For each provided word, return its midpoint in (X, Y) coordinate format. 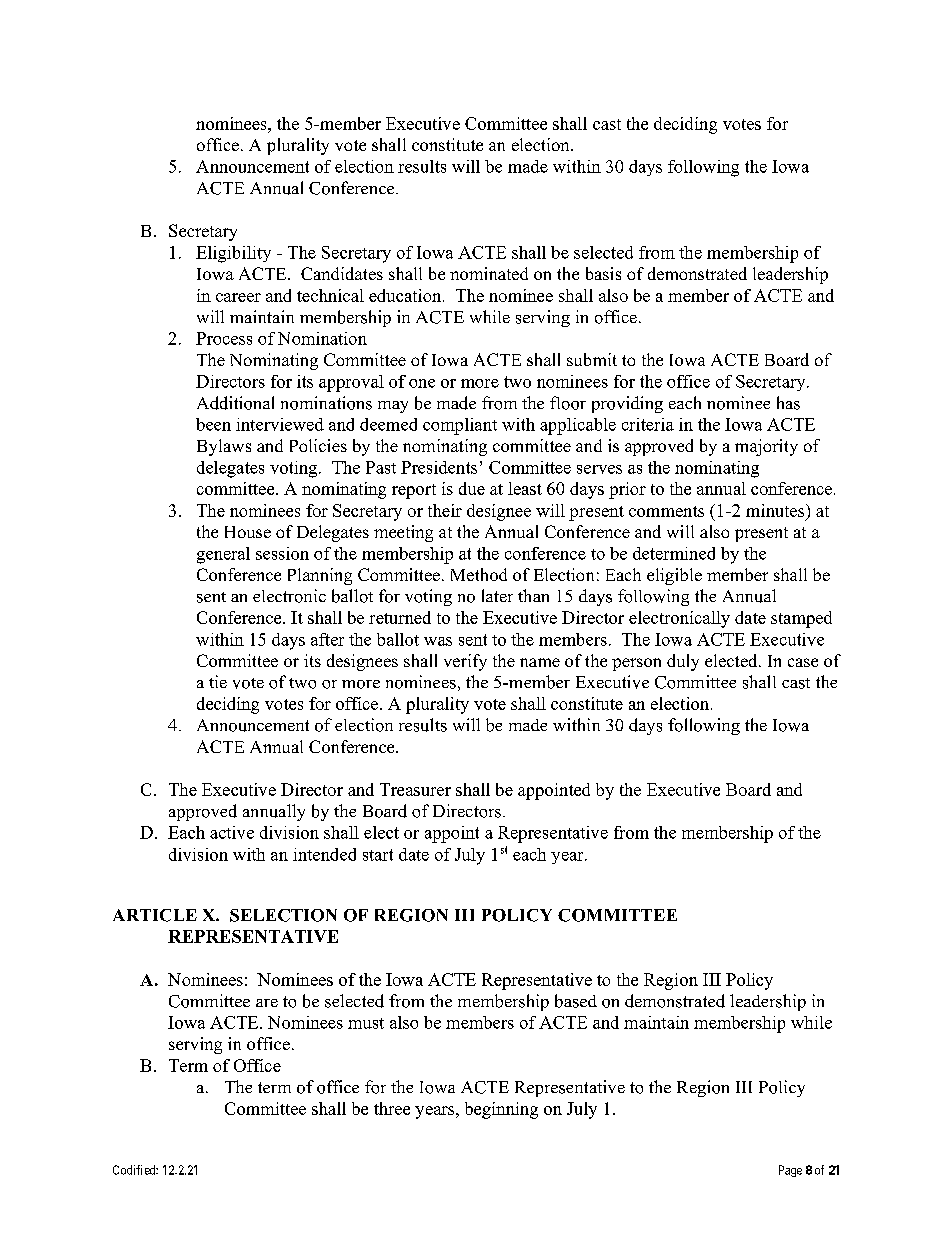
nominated (489, 273)
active (232, 832)
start (378, 855)
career (238, 297)
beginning (501, 1110)
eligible (674, 576)
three (392, 1108)
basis (603, 273)
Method (479, 574)
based (576, 1001)
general (223, 555)
